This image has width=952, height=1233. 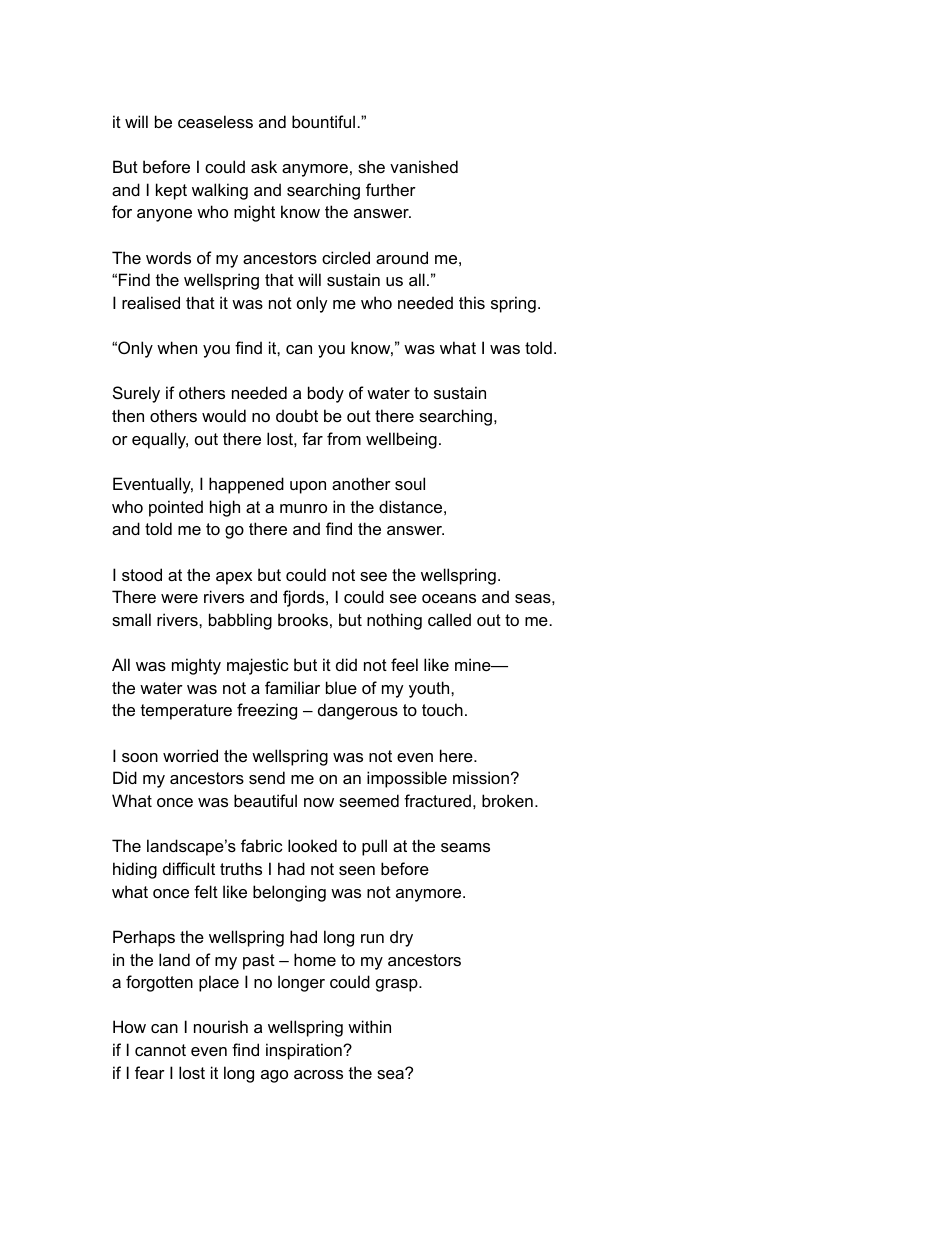 I want to click on were, so click(x=179, y=598).
